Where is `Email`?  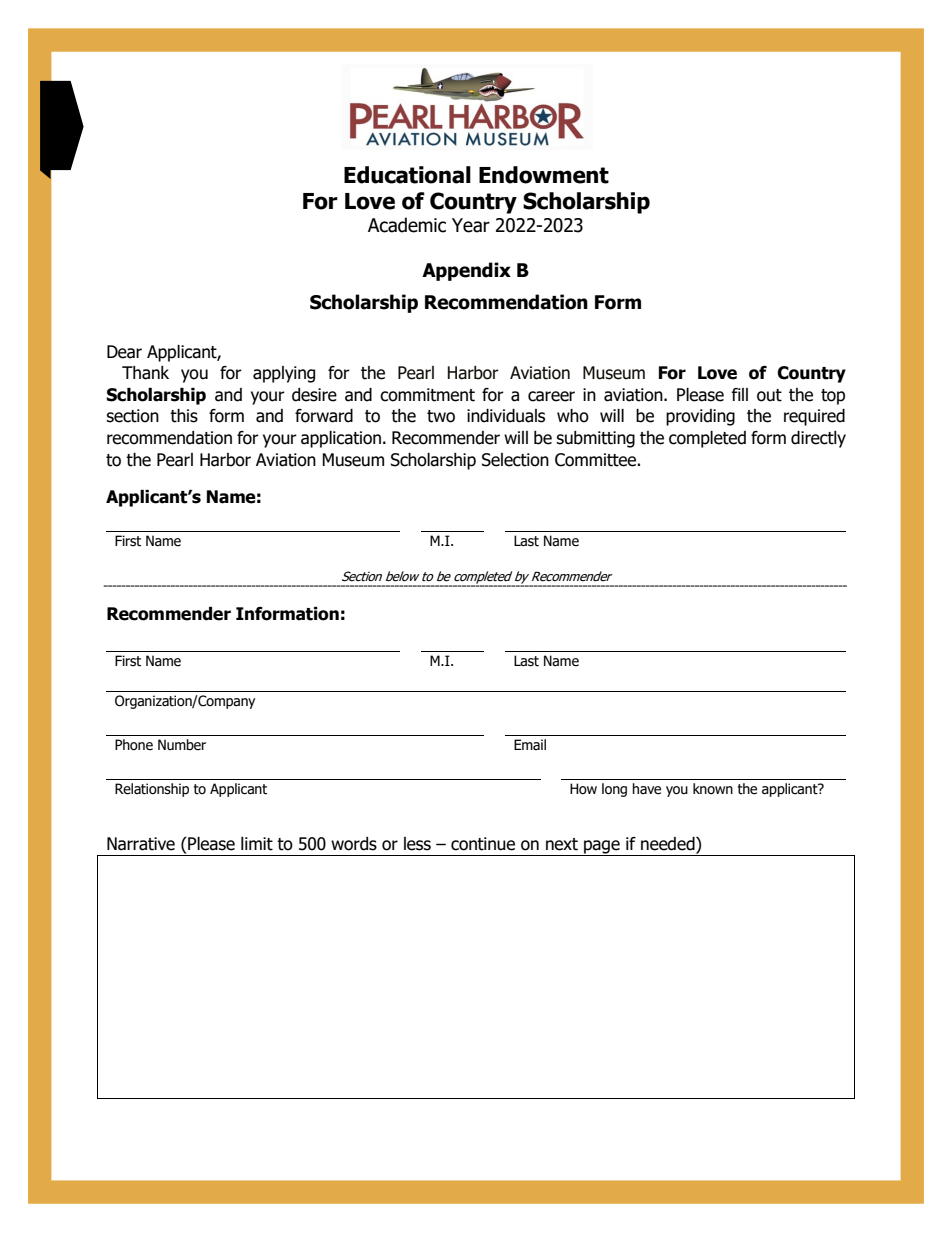 Email is located at coordinates (530, 744).
